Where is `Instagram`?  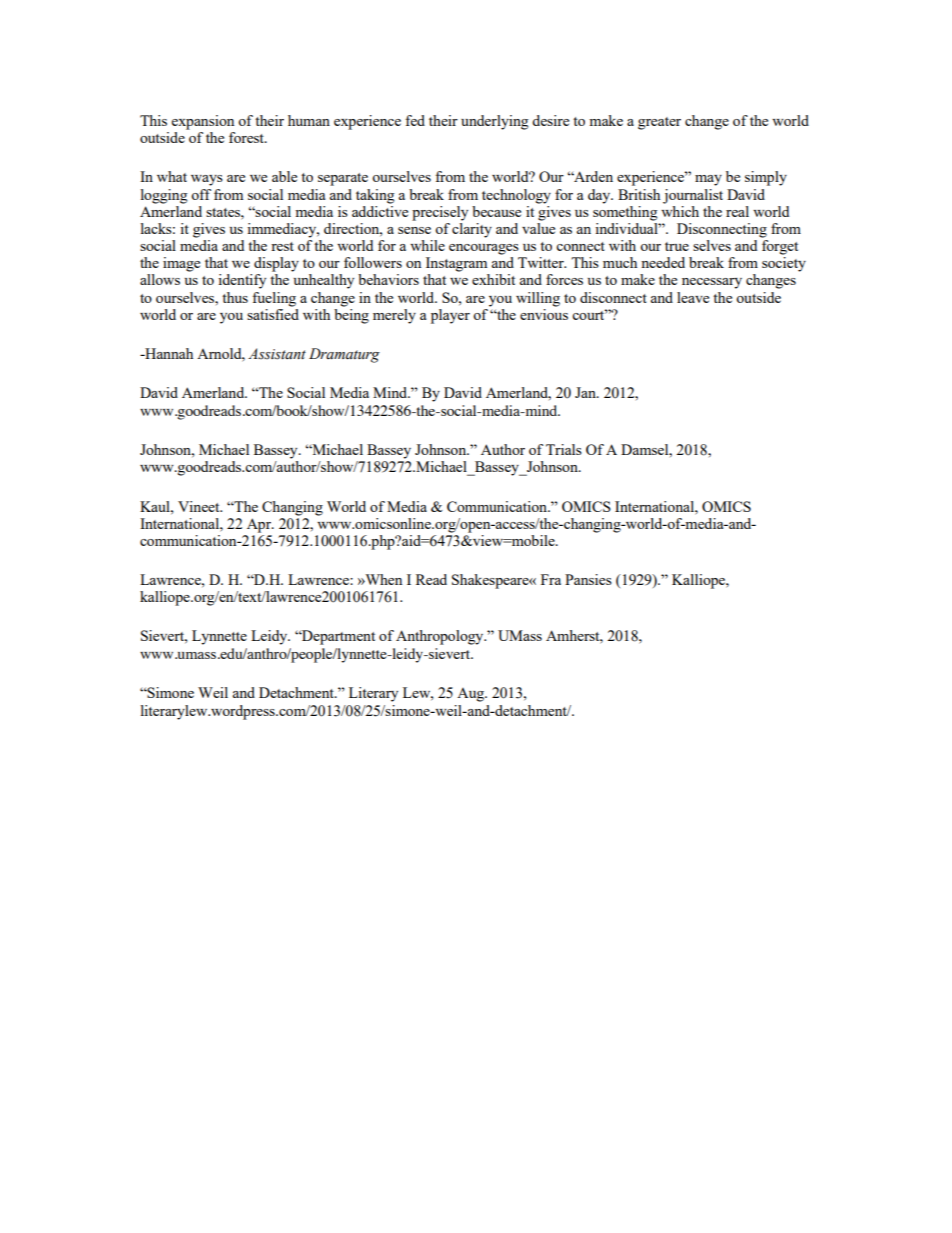
Instagram is located at coordinates (456, 264).
